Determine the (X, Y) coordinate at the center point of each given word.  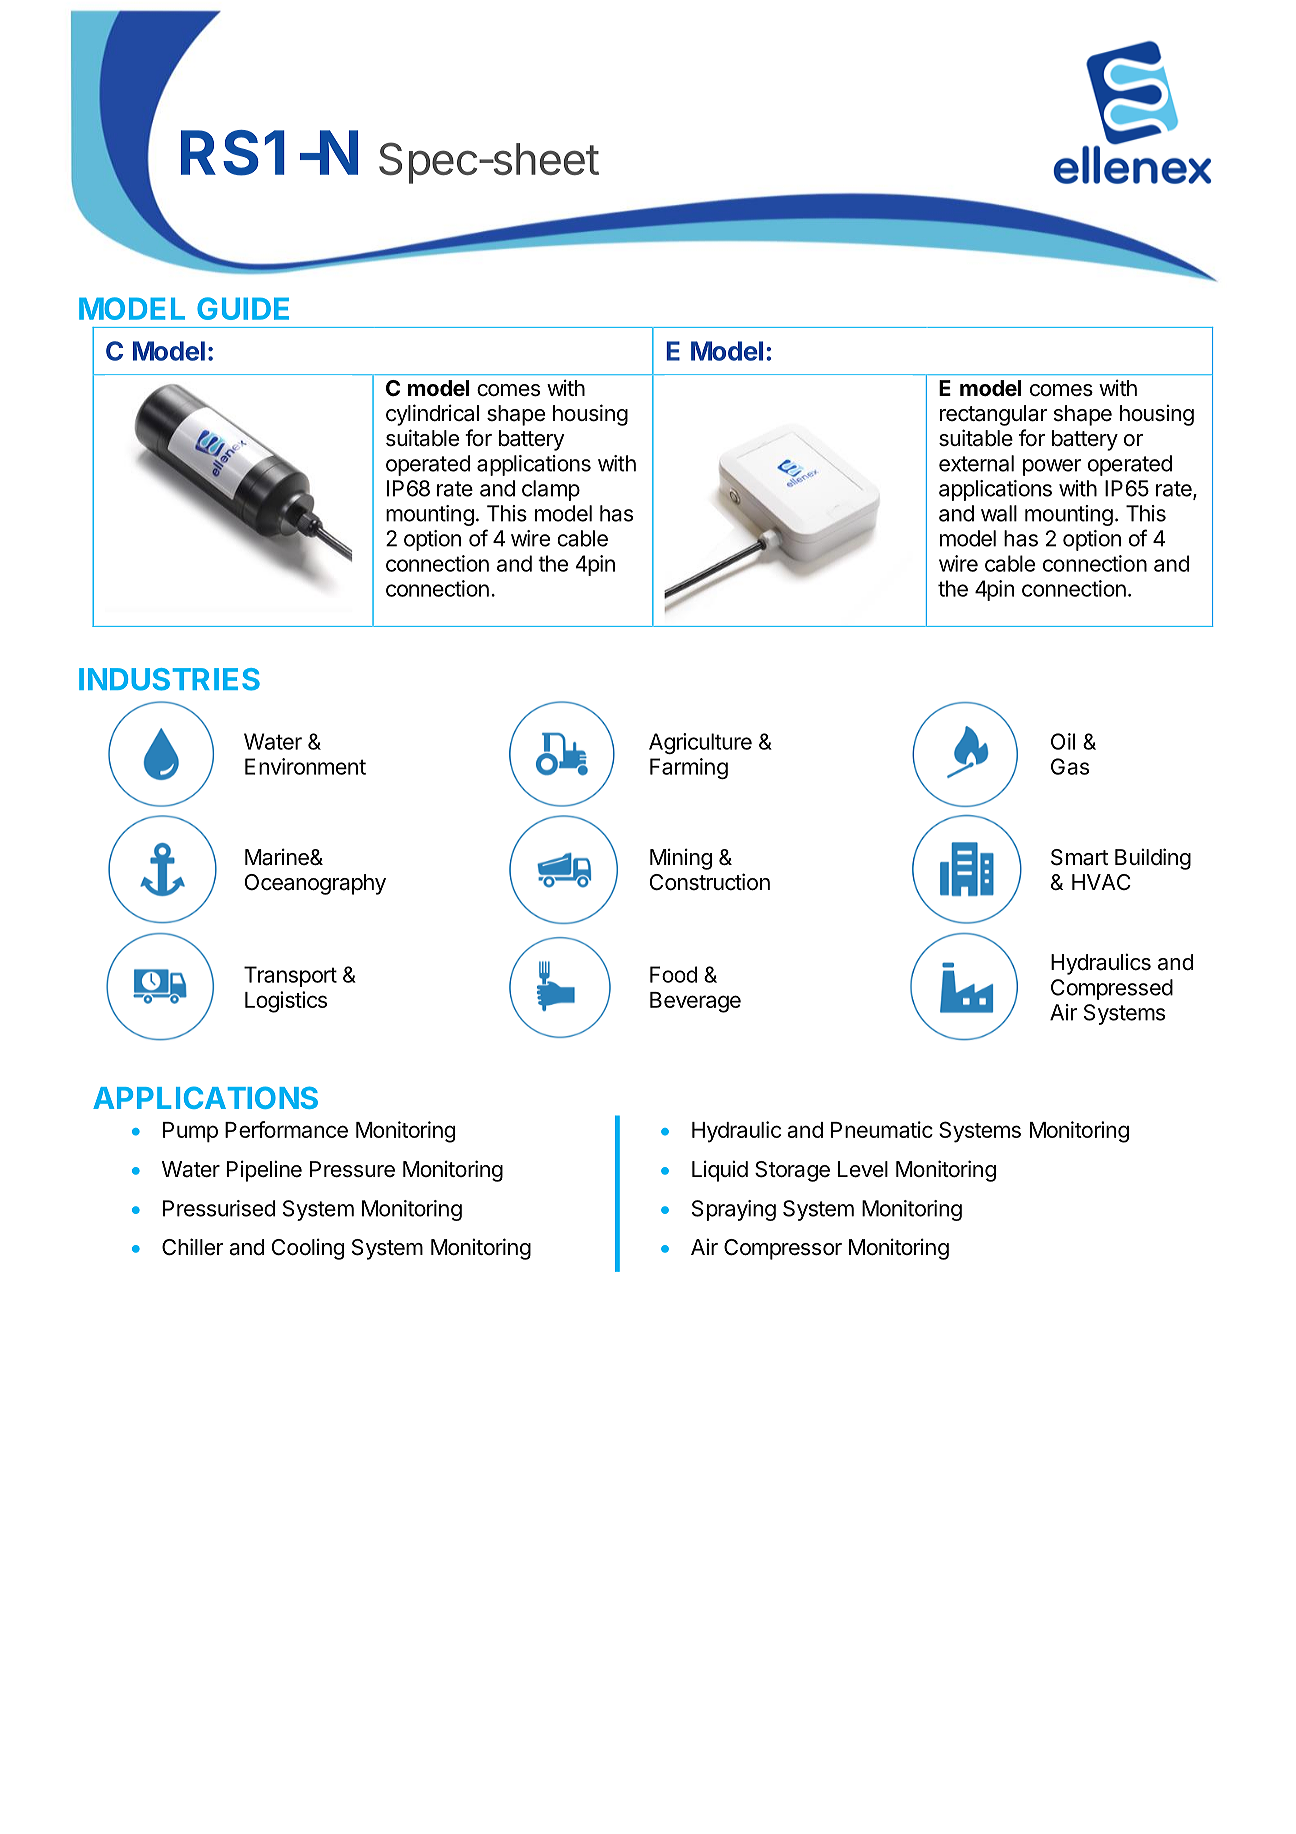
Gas (1070, 766)
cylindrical (432, 415)
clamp (551, 490)
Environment (305, 766)
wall (999, 513)
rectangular (994, 415)
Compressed (1112, 989)
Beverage (695, 1002)
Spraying (734, 1210)
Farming (689, 768)
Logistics (286, 1002)
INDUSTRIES (169, 679)
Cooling (308, 1249)
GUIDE (243, 308)
